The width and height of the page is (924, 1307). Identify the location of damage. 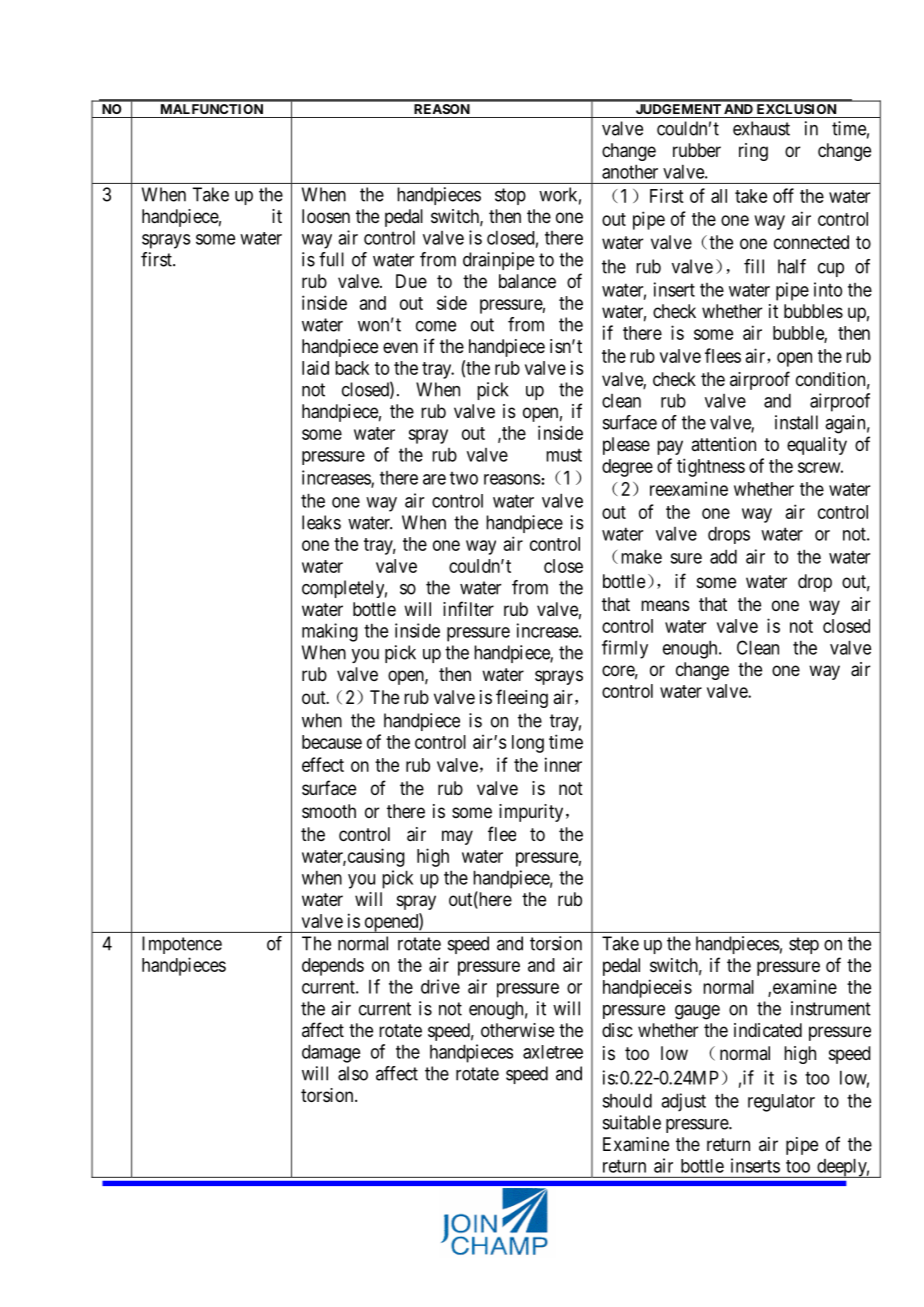
(331, 1053).
